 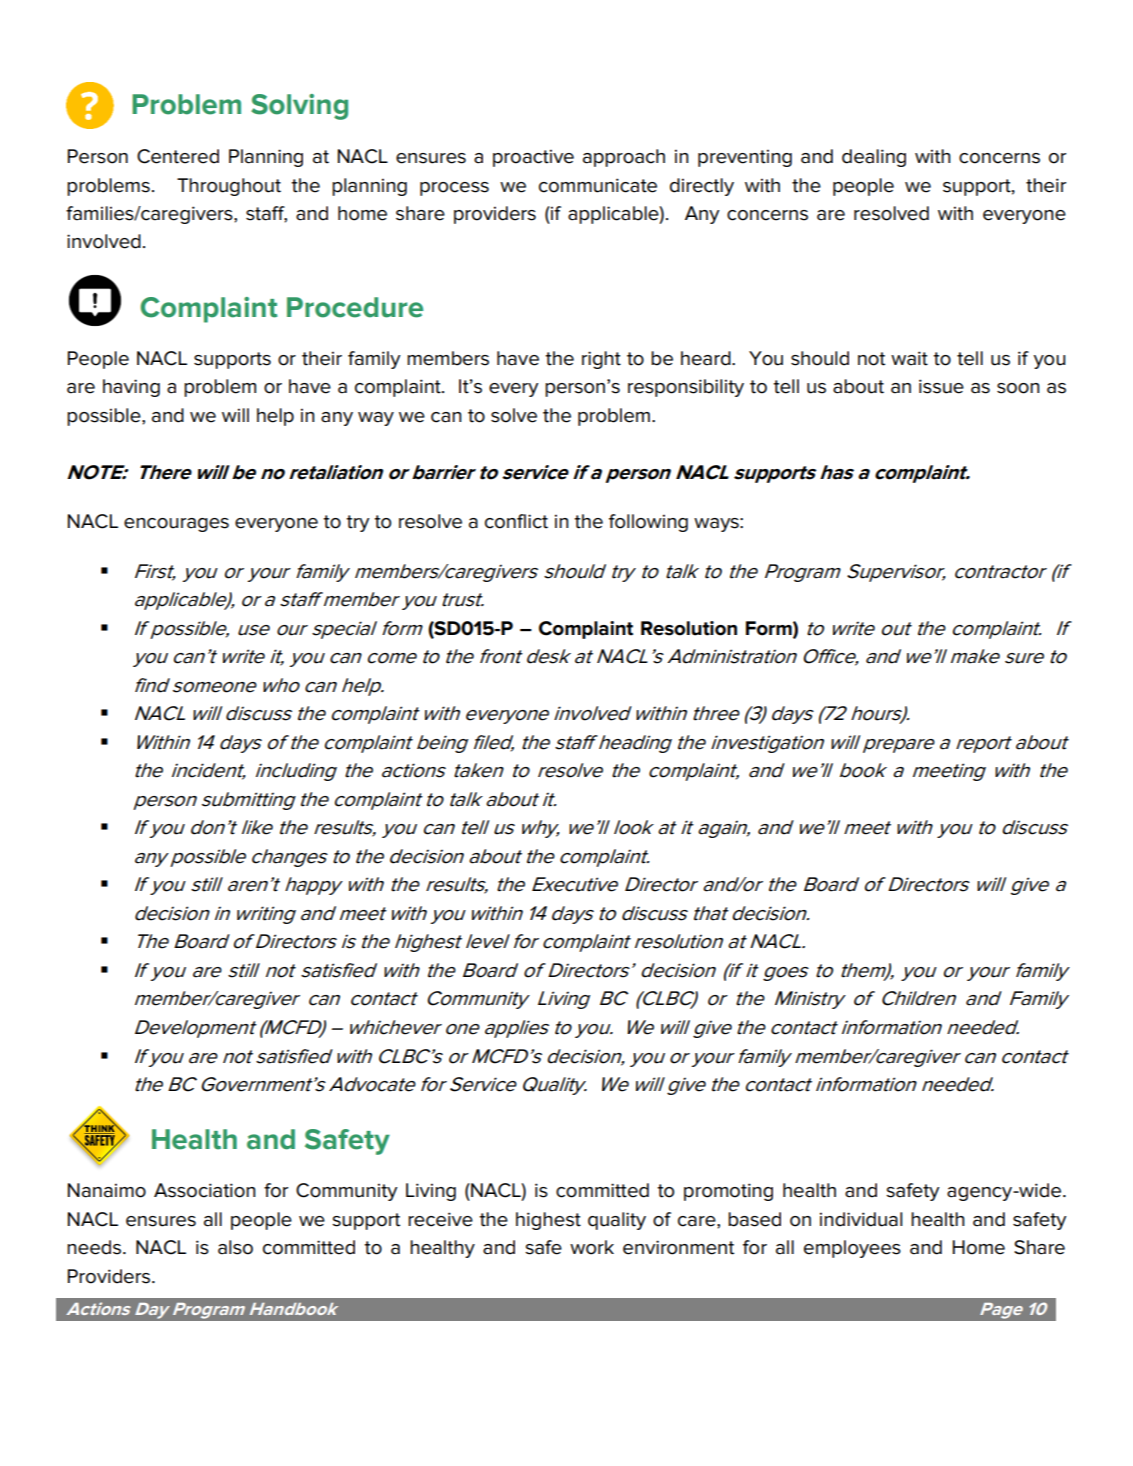 I want to click on dealing, so click(x=874, y=158).
